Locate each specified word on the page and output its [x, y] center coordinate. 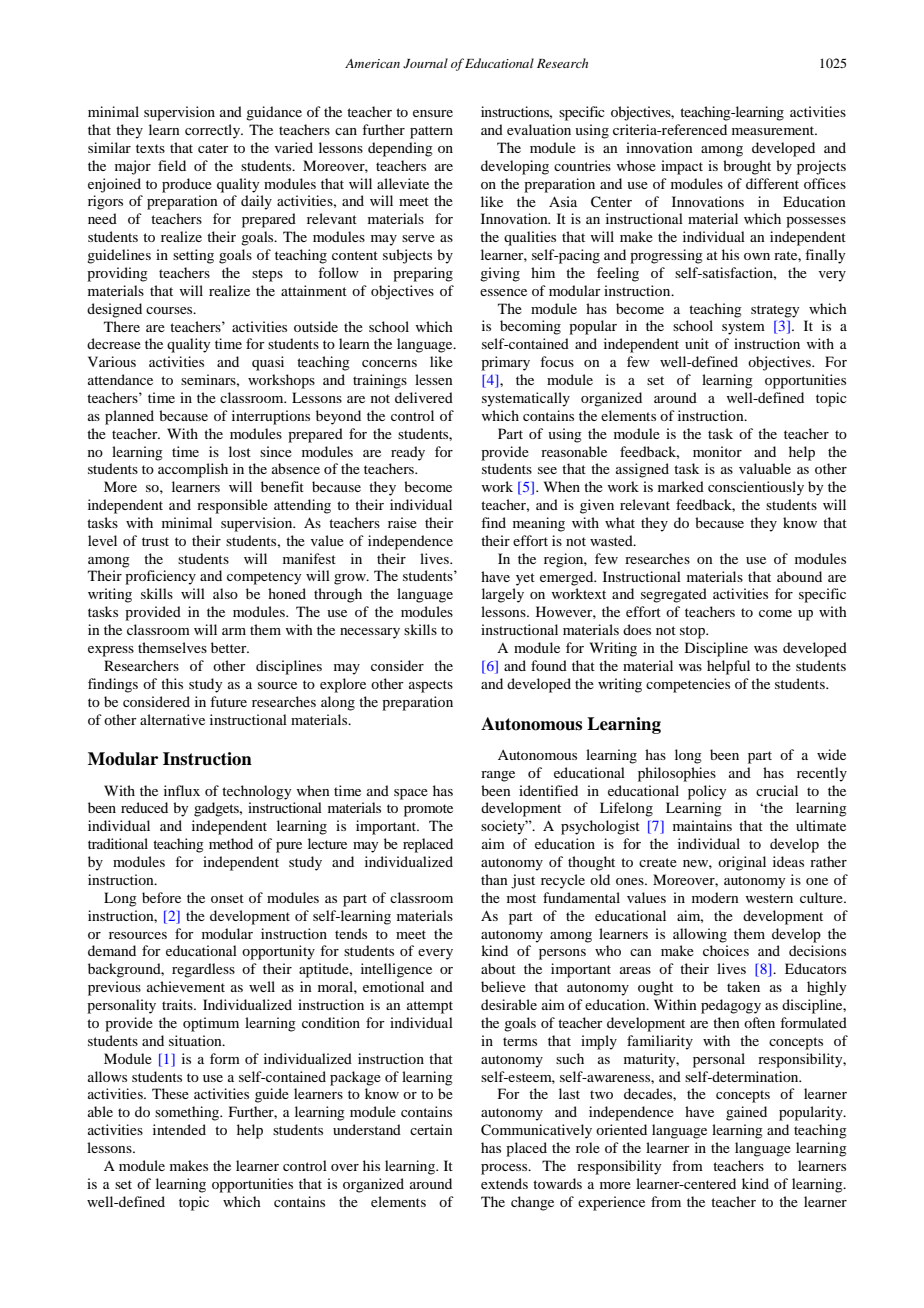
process [505, 1169]
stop [693, 632]
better [230, 647]
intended [179, 1129]
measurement [774, 130]
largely [503, 595]
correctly [214, 131]
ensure [433, 113]
